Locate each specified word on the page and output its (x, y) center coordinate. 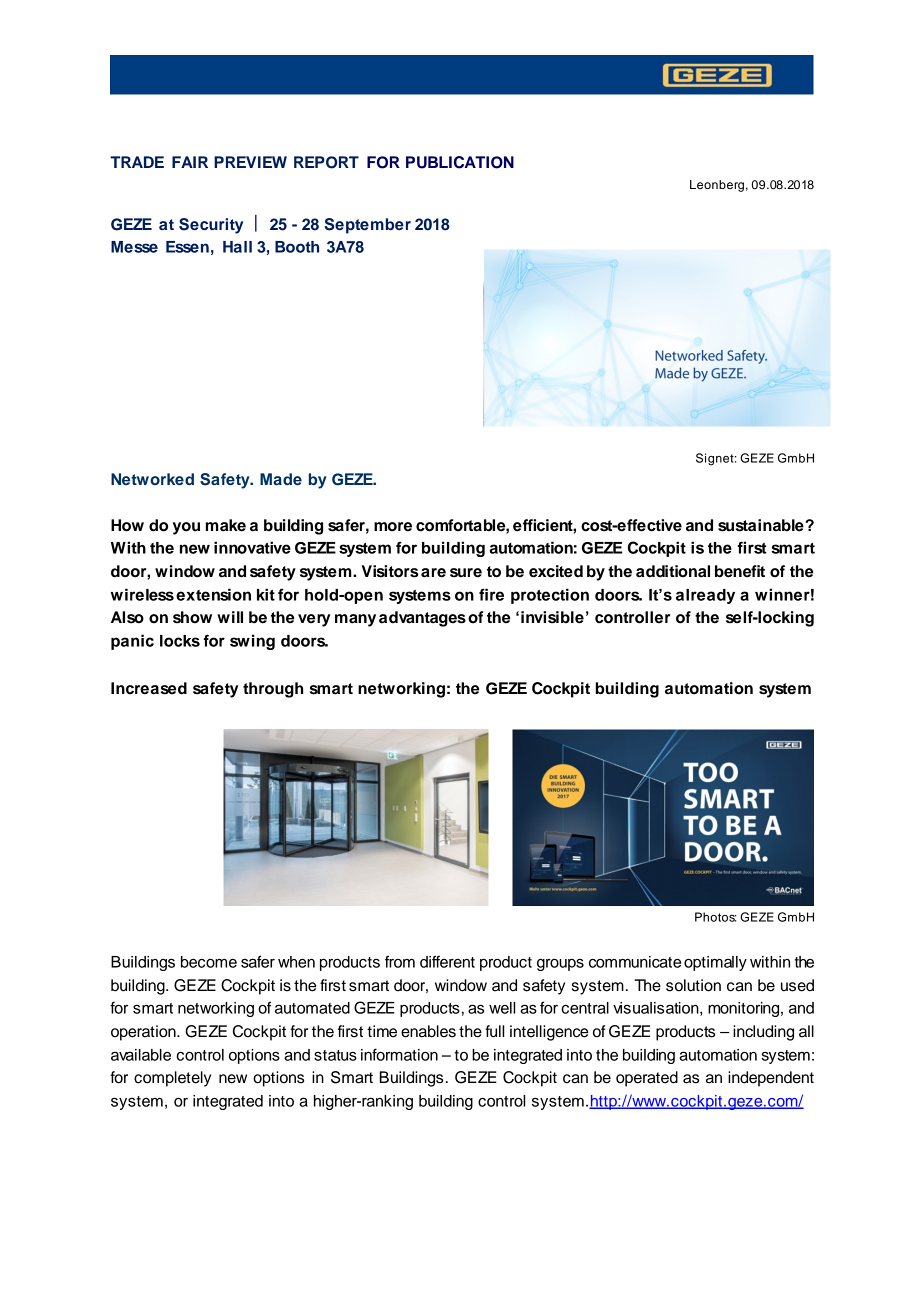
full (494, 1031)
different (447, 961)
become (209, 962)
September (367, 226)
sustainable (762, 525)
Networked (152, 479)
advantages (422, 619)
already (705, 596)
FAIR (190, 162)
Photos (716, 917)
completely (172, 1079)
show (192, 617)
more (393, 527)
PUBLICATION (460, 162)
